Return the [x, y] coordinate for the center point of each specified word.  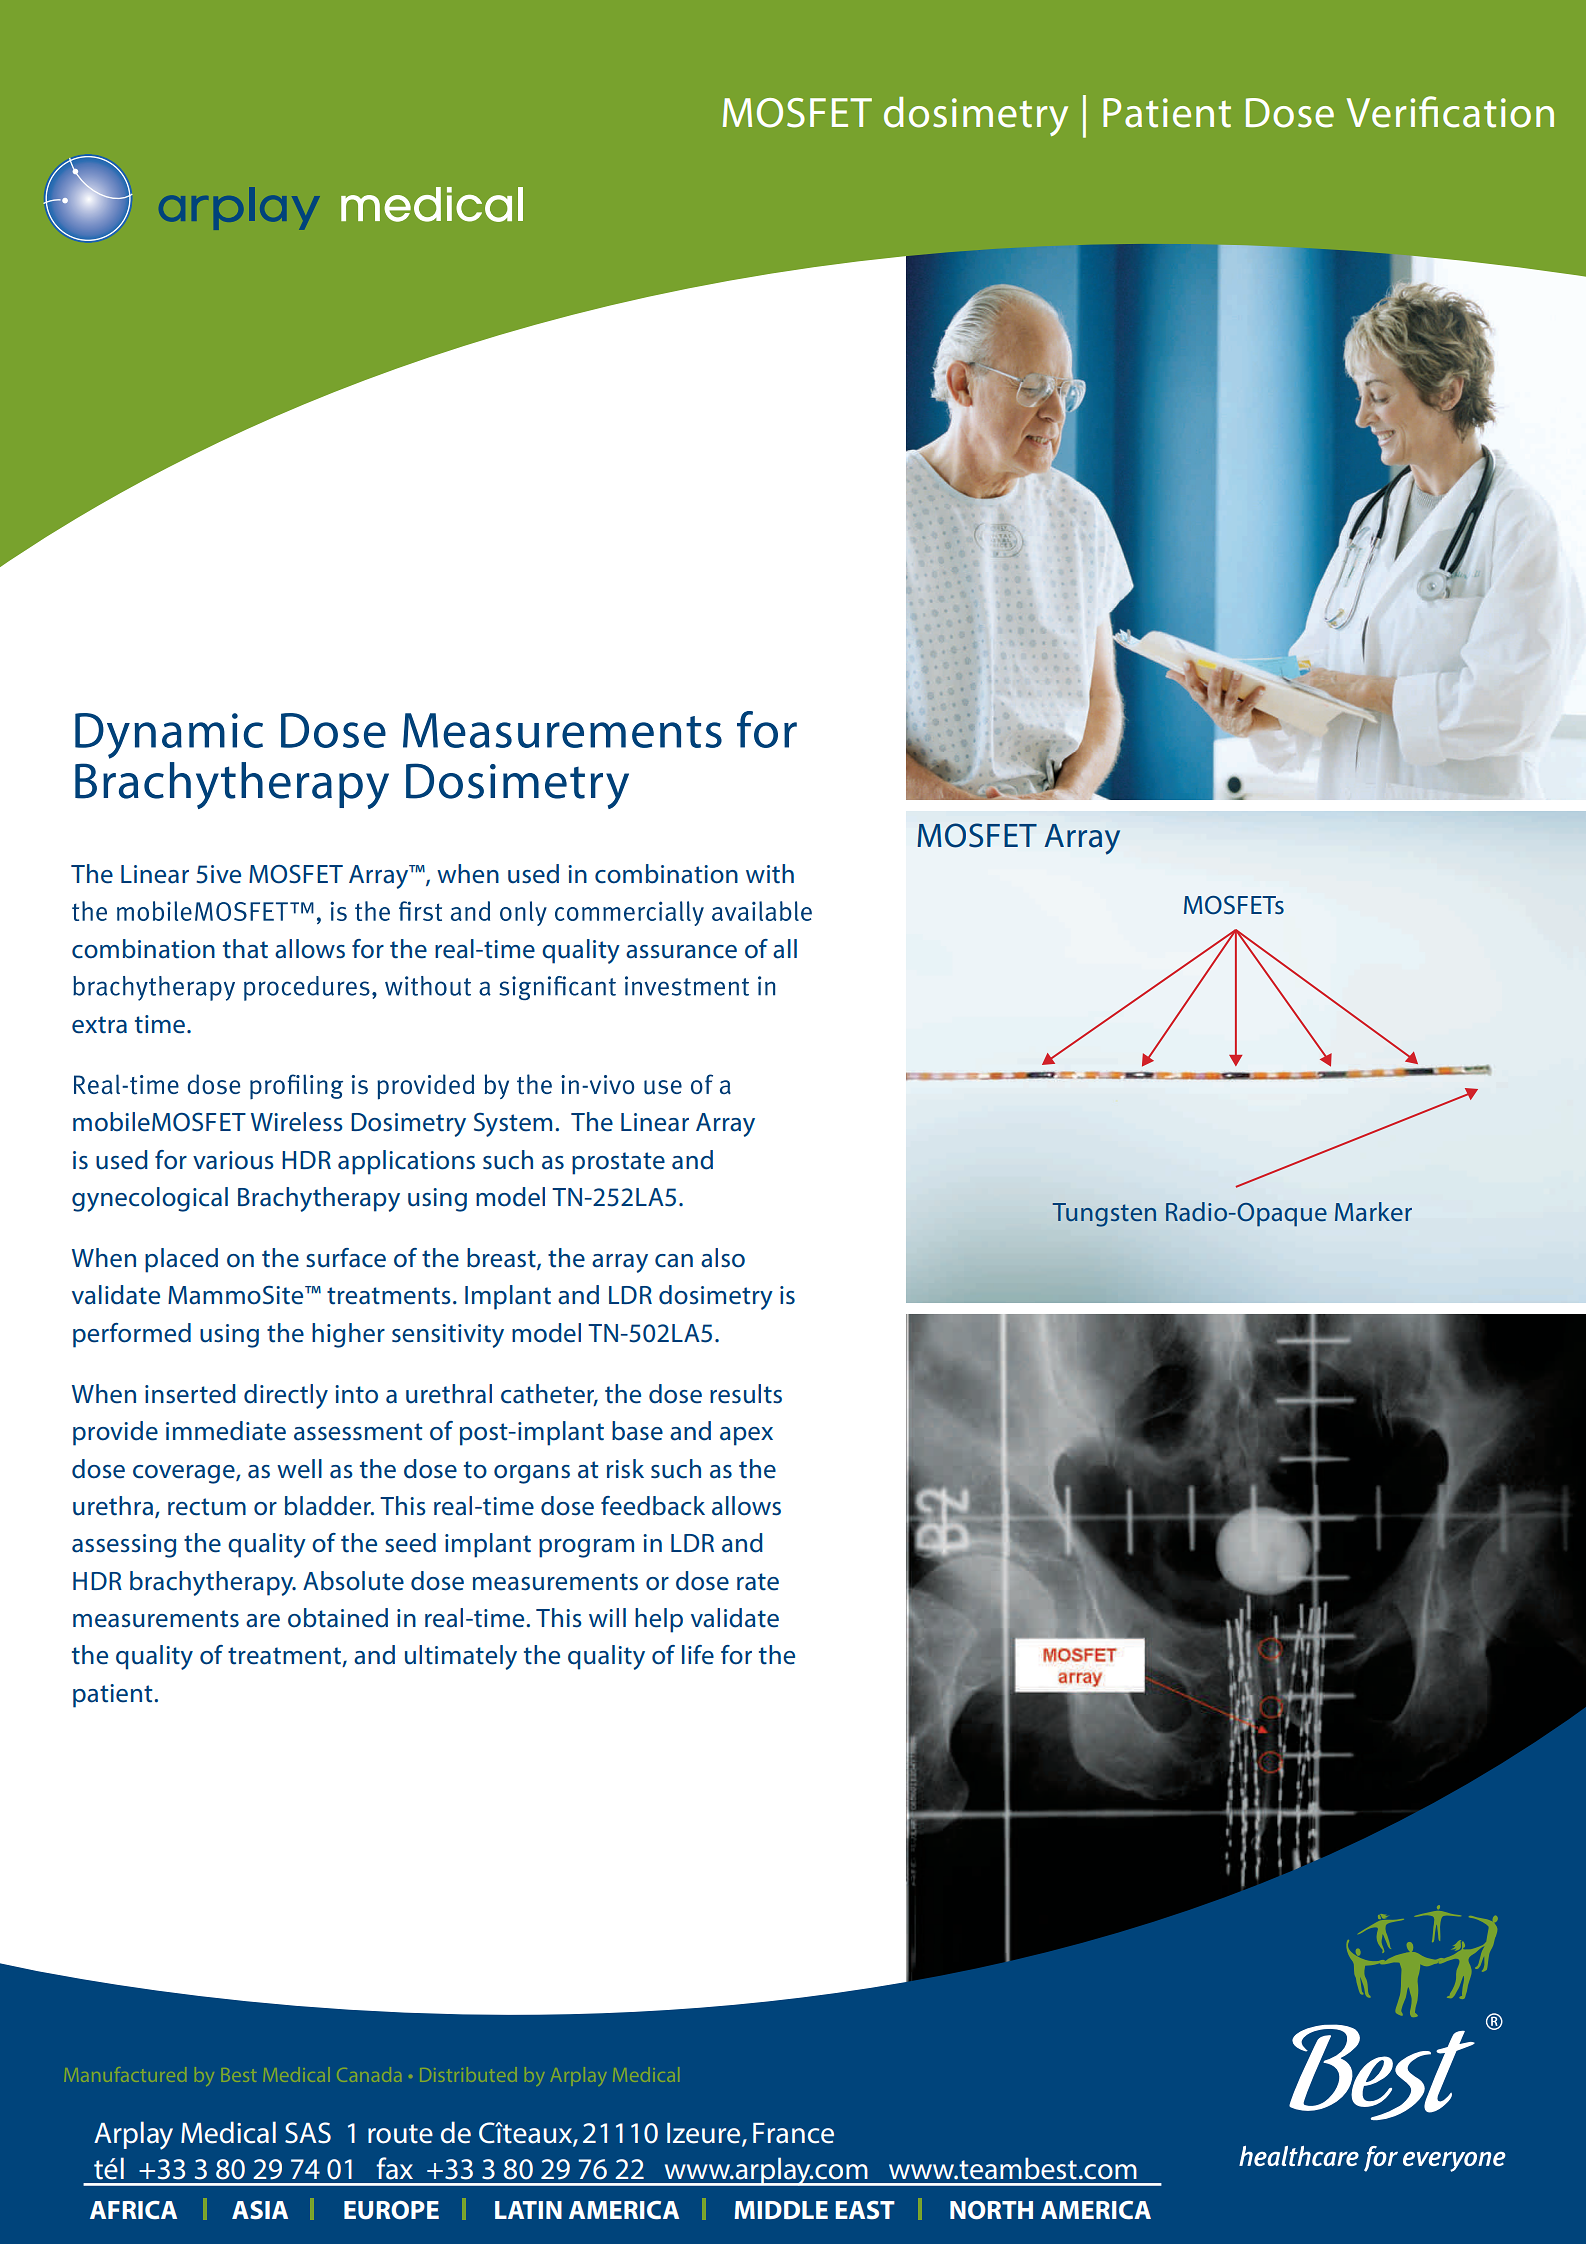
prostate [618, 1163]
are [263, 1621]
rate [758, 1582]
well [299, 1469]
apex [746, 1436]
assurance [681, 952]
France [793, 2133]
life [698, 1655]
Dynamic [169, 736]
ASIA [260, 2210]
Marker [1373, 1211]
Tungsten [1104, 1215]
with [770, 874]
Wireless [297, 1122]
